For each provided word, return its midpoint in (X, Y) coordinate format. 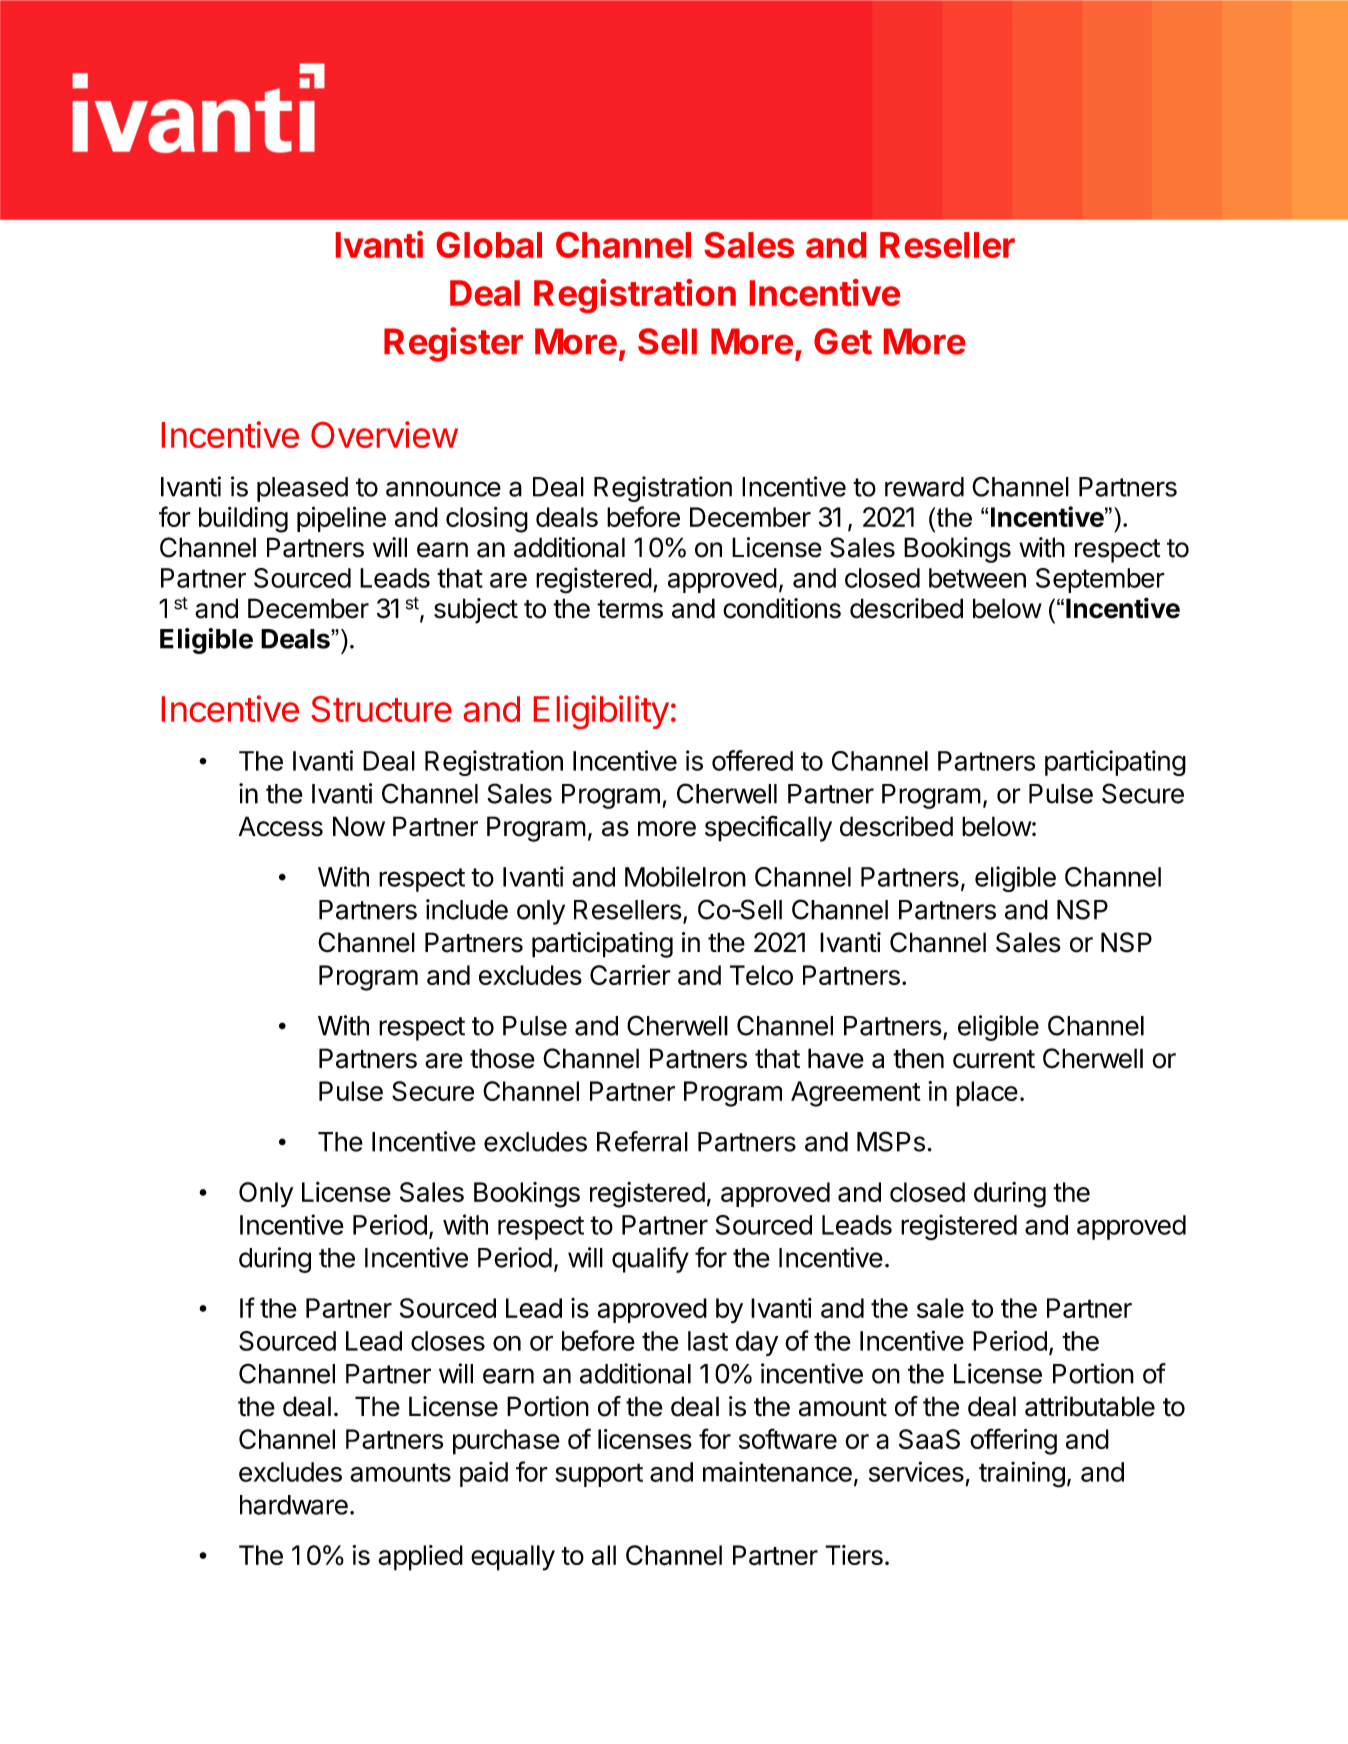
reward (924, 487)
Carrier (630, 975)
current (994, 1059)
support (599, 1475)
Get (843, 341)
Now (359, 826)
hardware (294, 1505)
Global (489, 245)
